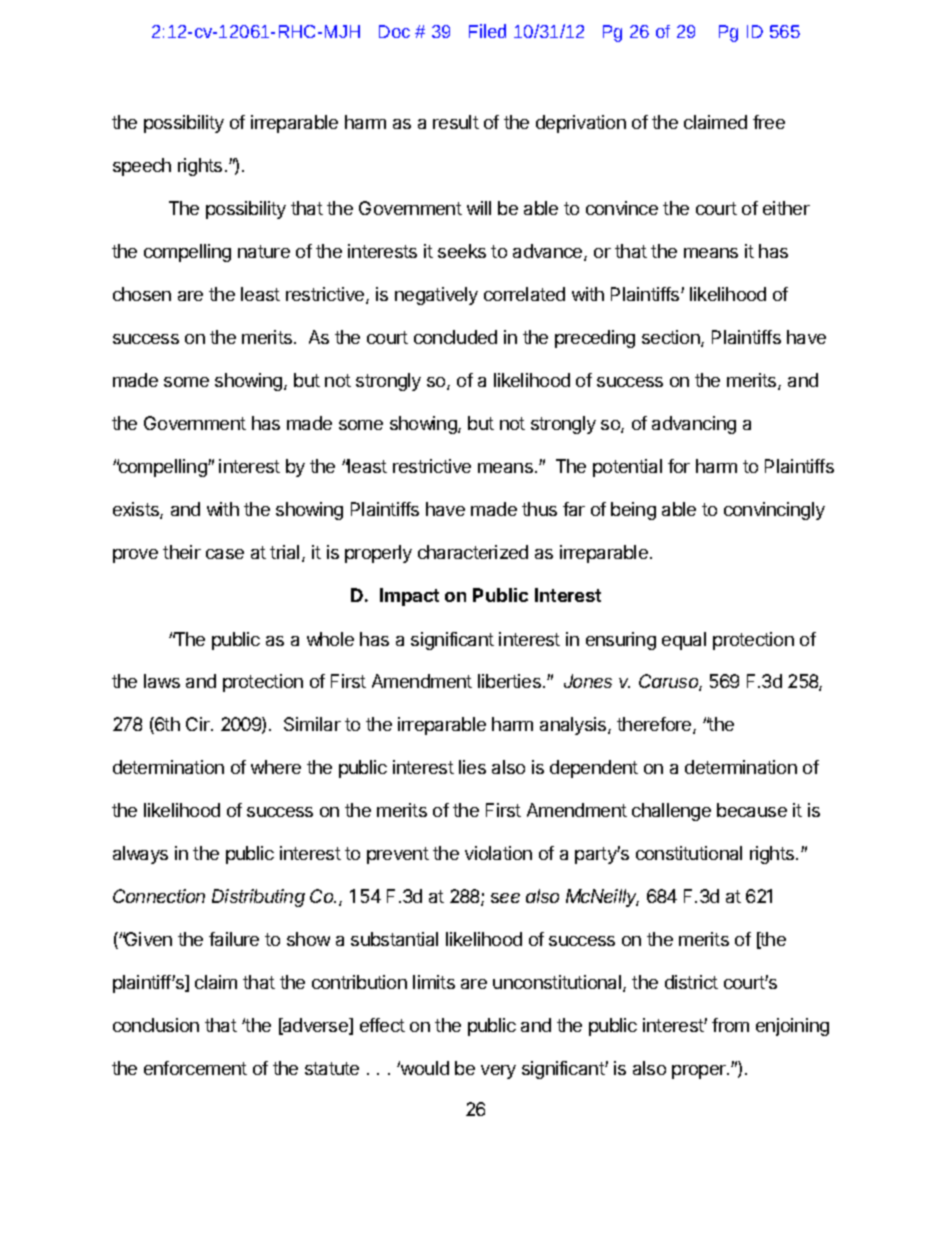  What do you see at coordinates (142, 294) in the document?
I see `chosen` at bounding box center [142, 294].
